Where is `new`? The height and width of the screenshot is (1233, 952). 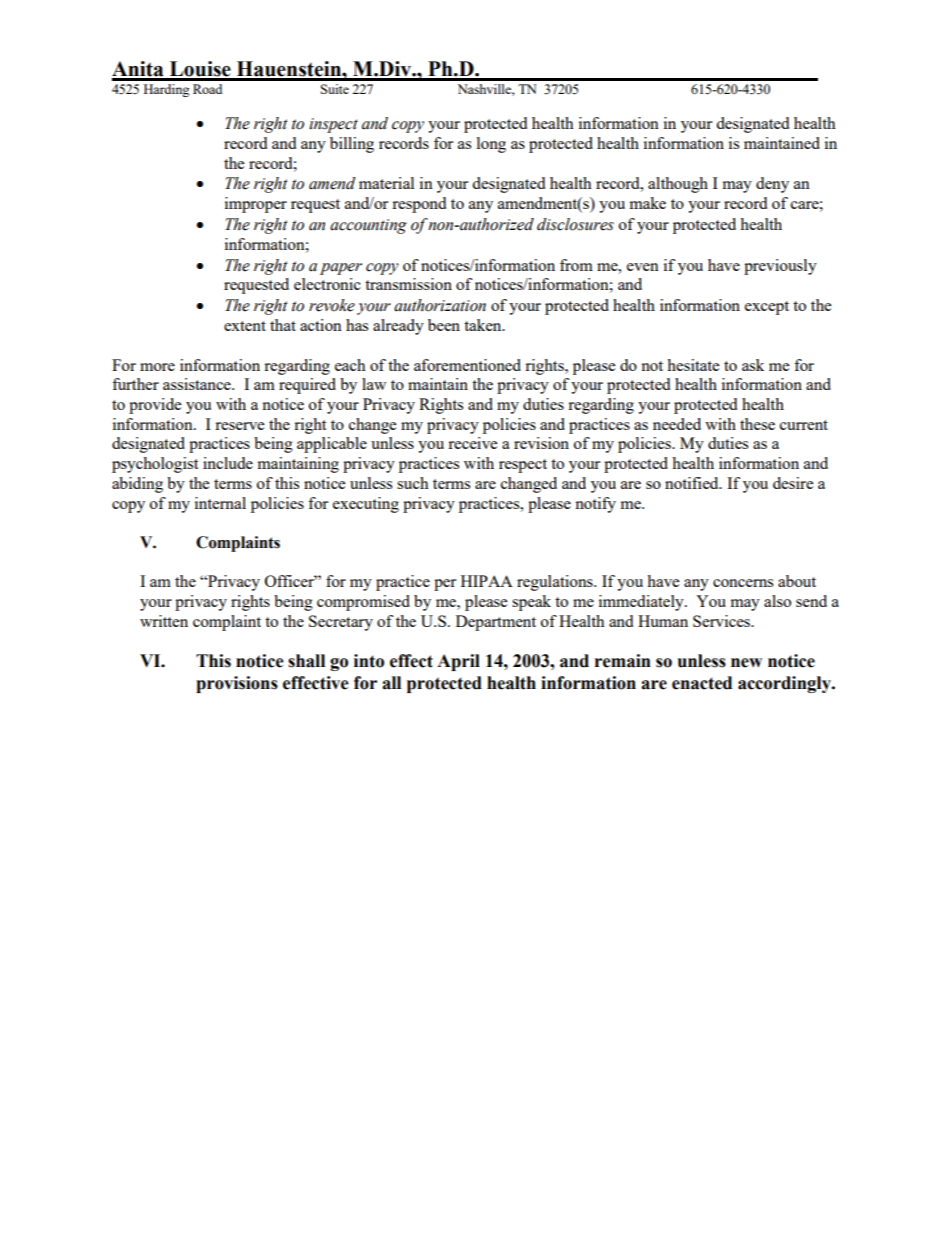
new is located at coordinates (746, 663).
